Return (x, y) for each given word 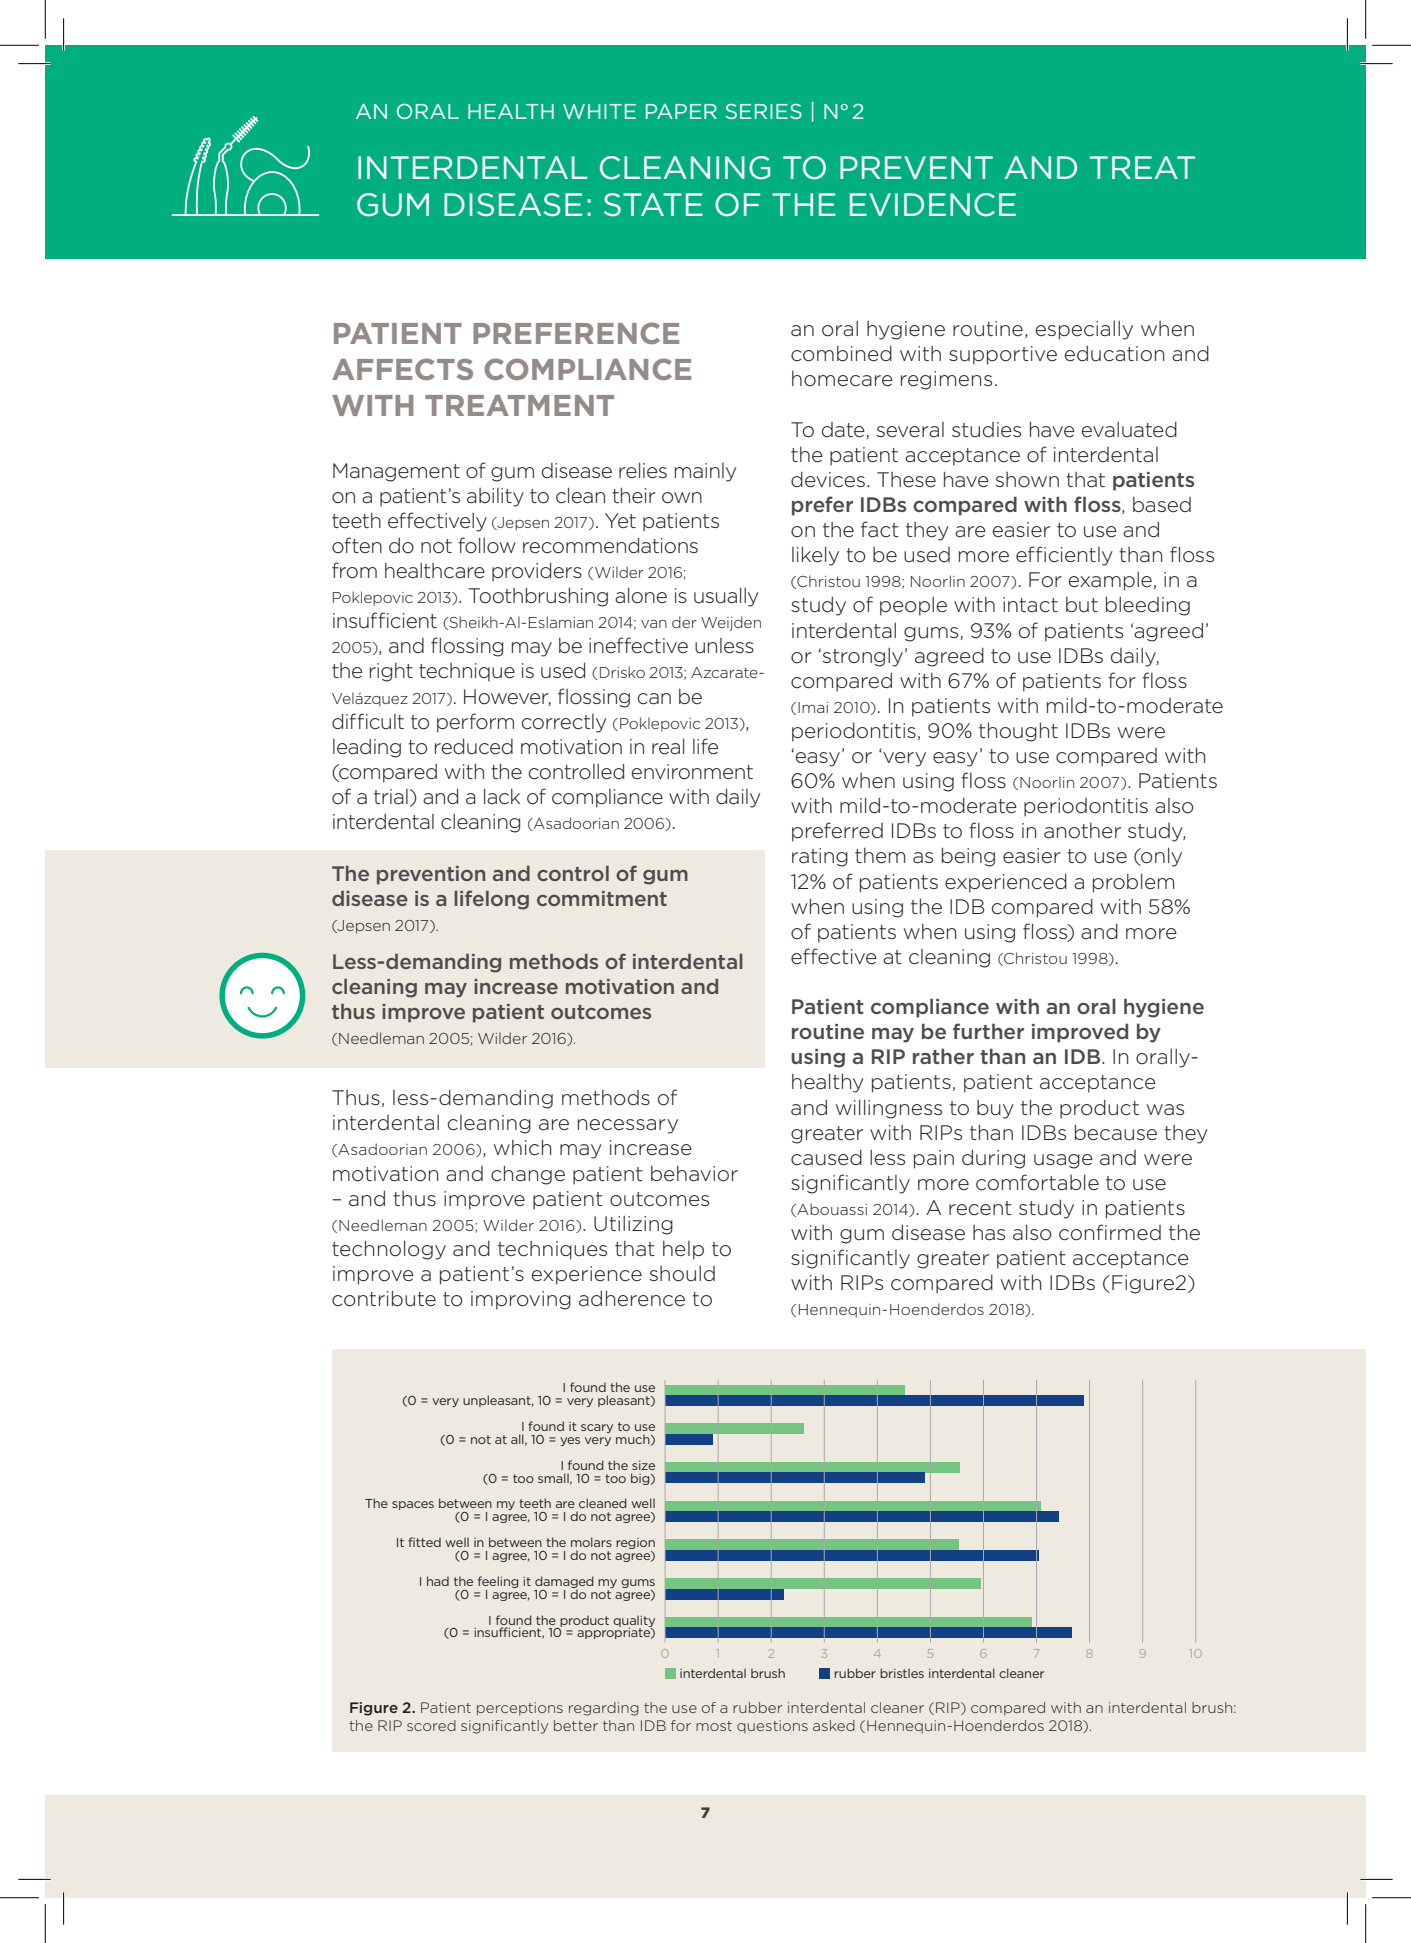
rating (820, 857)
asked (834, 1725)
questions (772, 1726)
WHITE (599, 111)
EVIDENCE (933, 205)
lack (502, 796)
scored (431, 1725)
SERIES (763, 111)
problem (1133, 883)
